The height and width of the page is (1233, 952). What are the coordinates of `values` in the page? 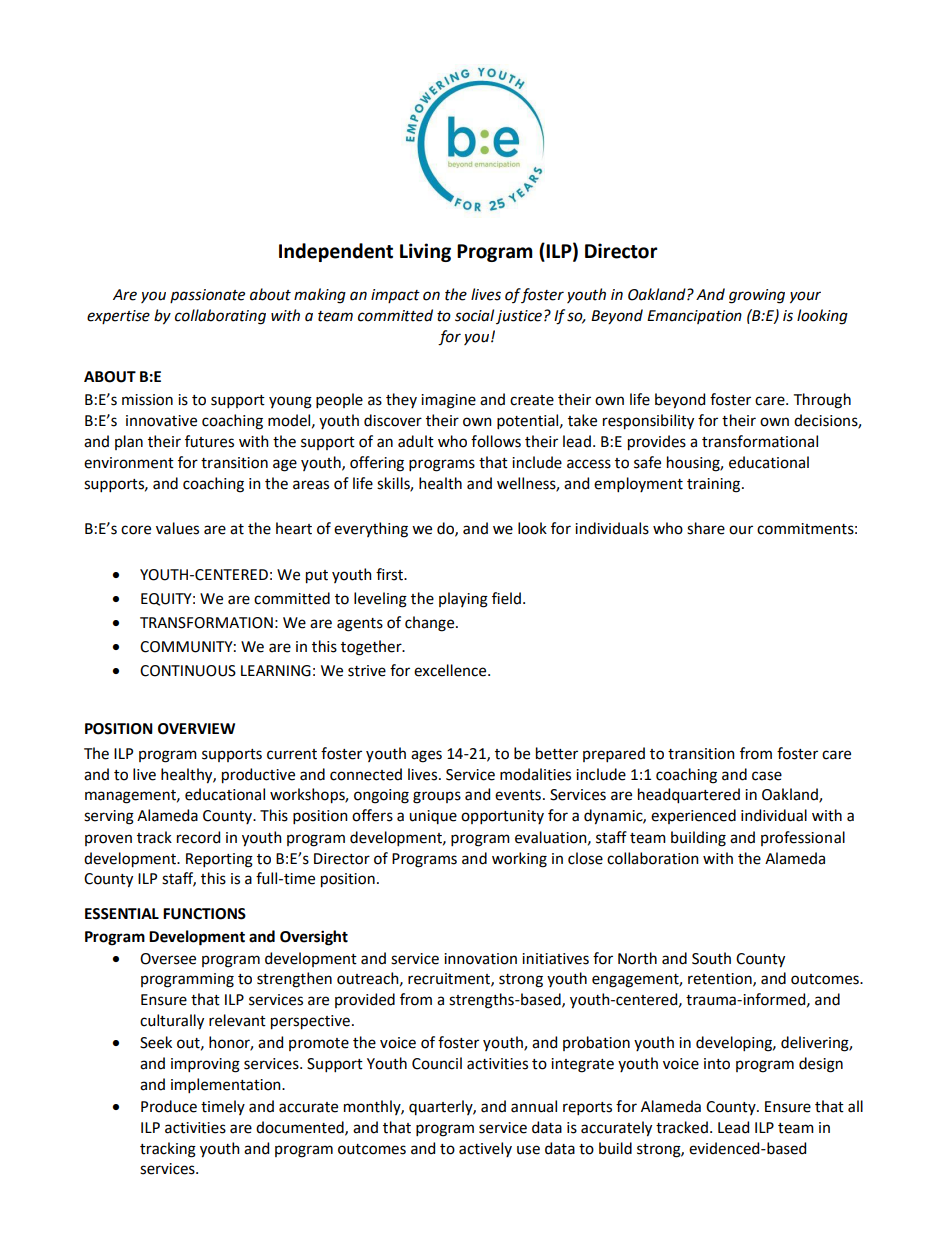 It's located at (177, 528).
